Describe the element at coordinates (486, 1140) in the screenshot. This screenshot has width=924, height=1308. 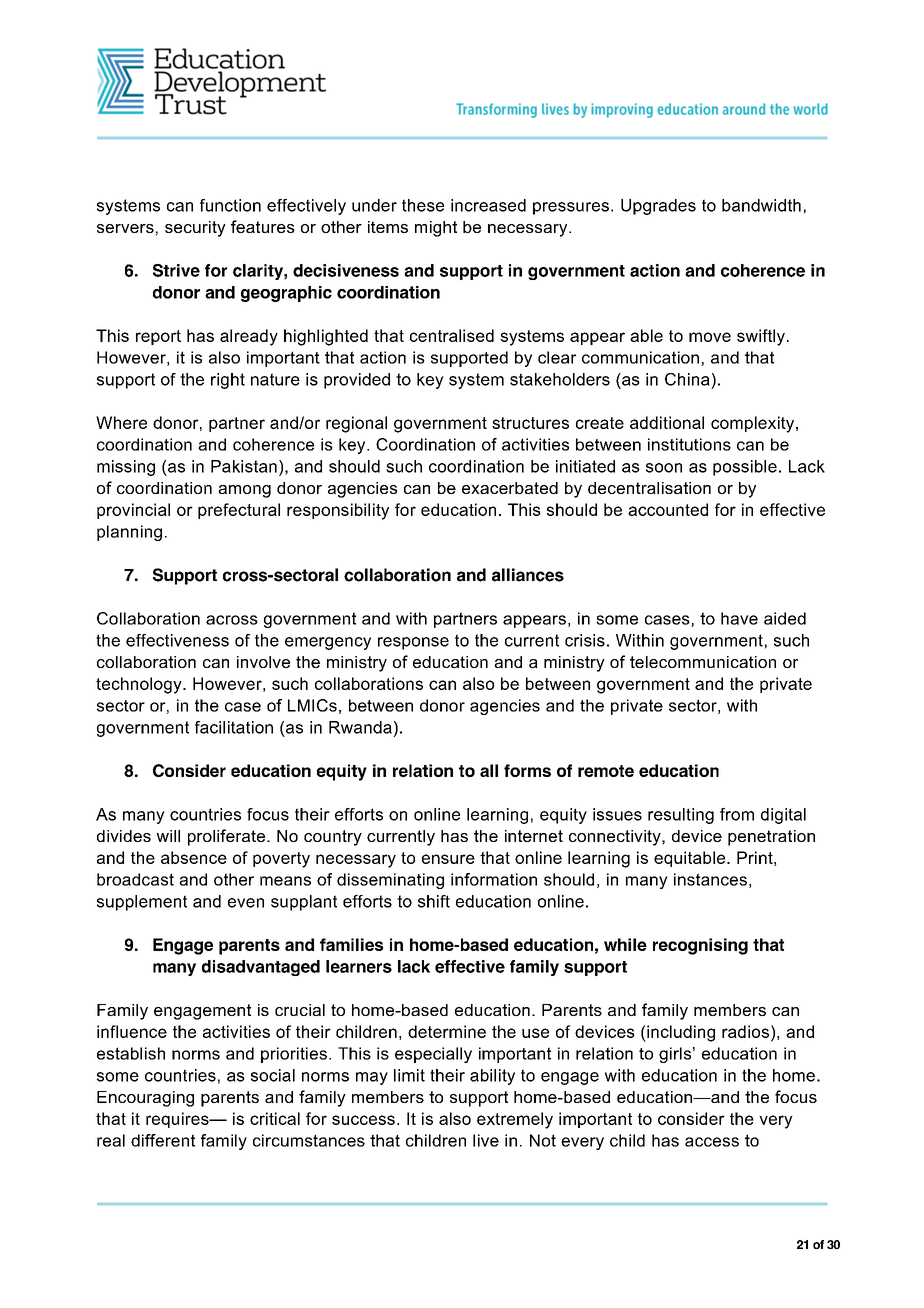
I see `live` at that location.
